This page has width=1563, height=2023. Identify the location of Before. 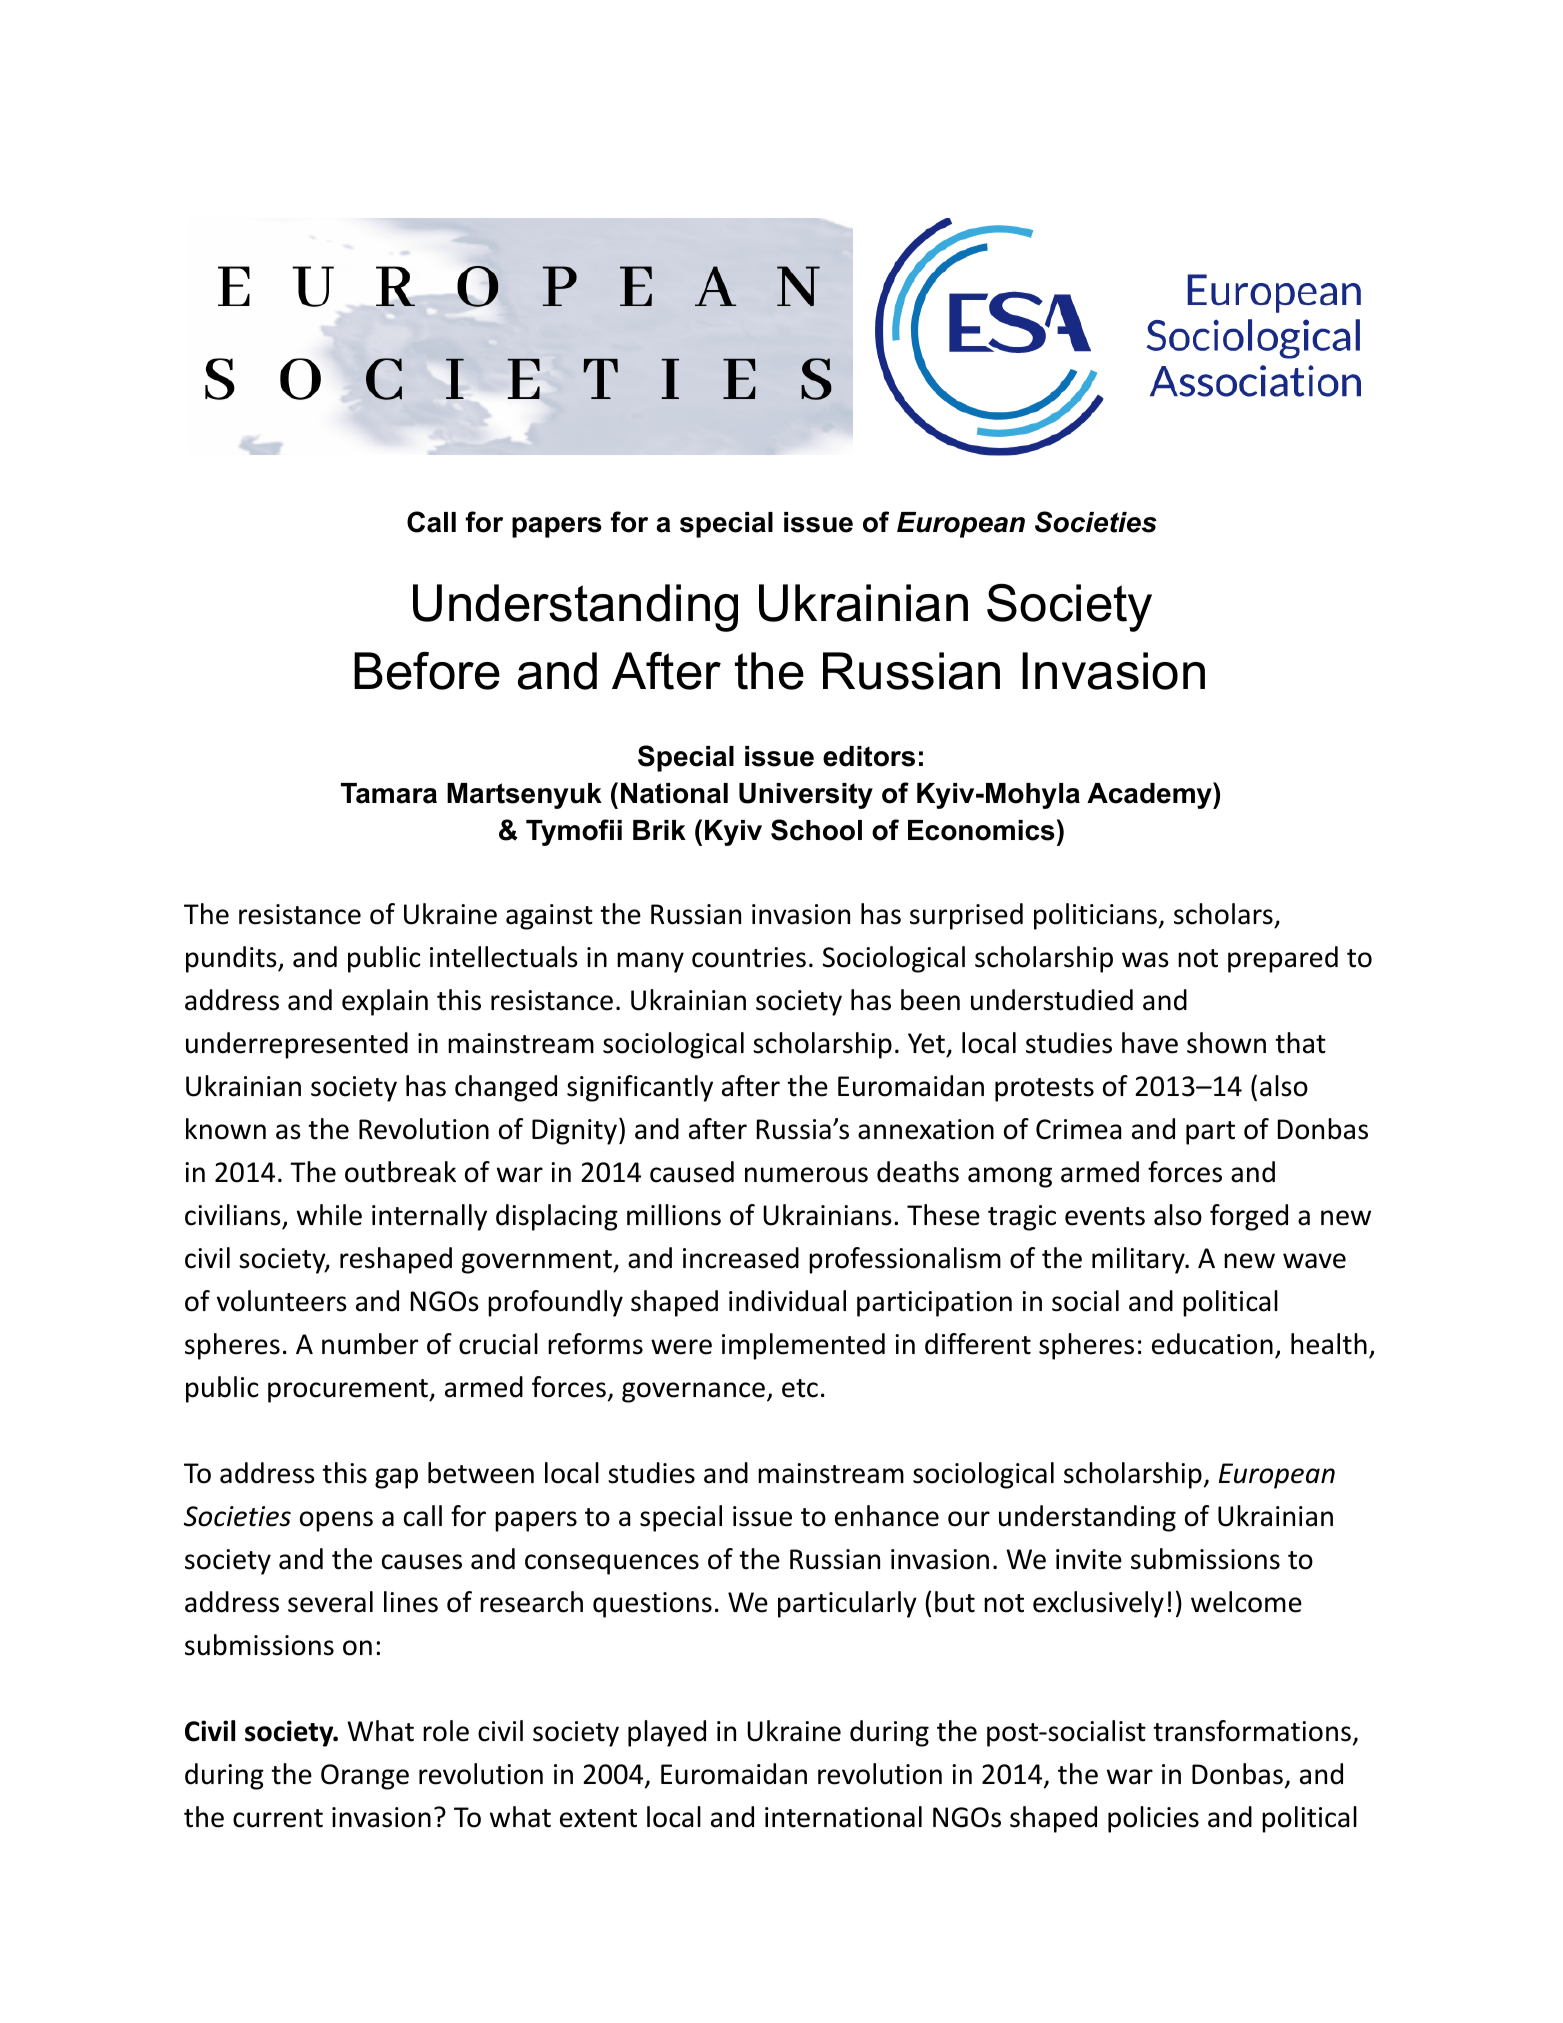
(427, 671).
